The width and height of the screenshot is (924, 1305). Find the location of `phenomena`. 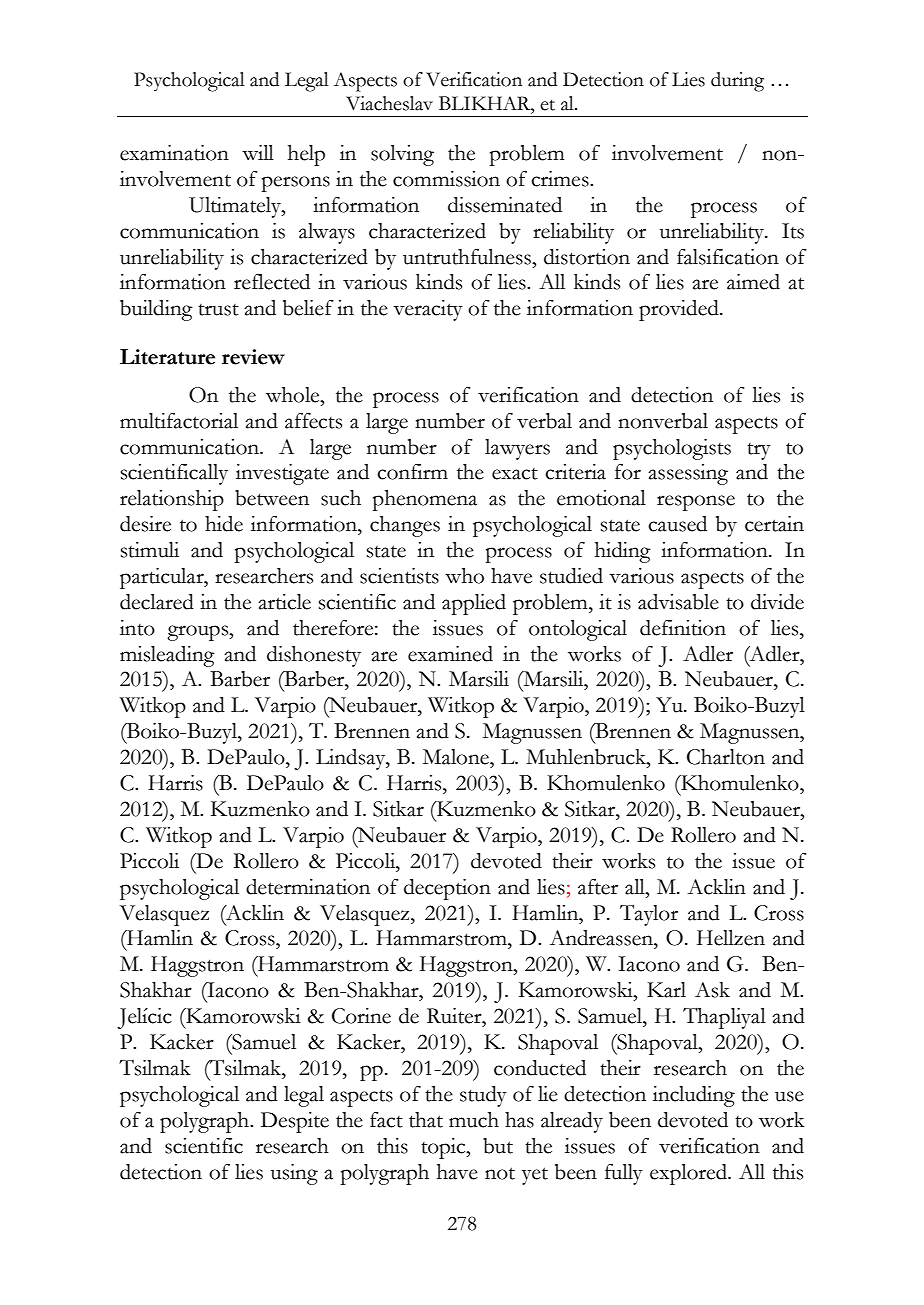

phenomena is located at coordinates (425, 500).
